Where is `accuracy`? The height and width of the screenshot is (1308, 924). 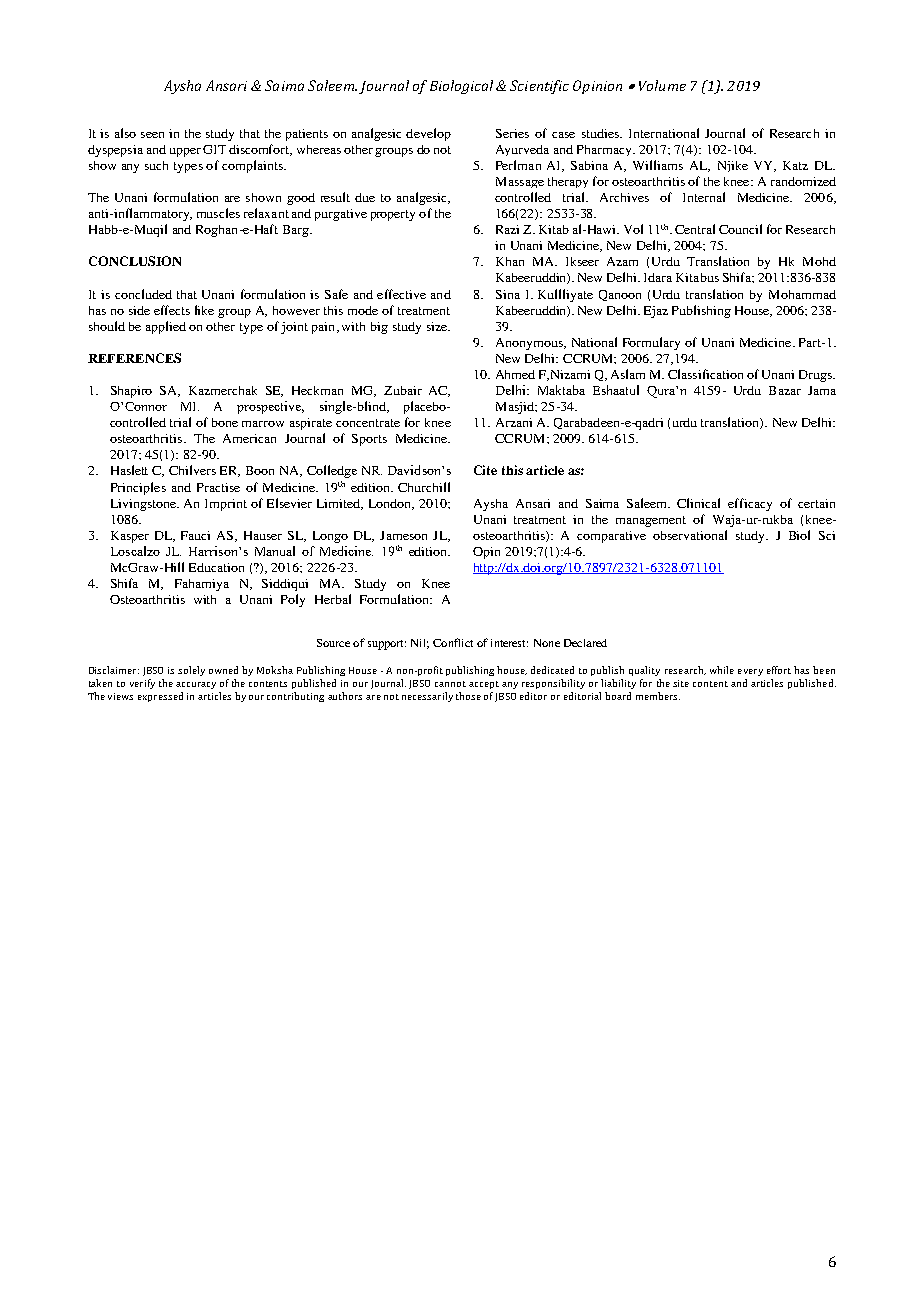 accuracy is located at coordinates (196, 685).
